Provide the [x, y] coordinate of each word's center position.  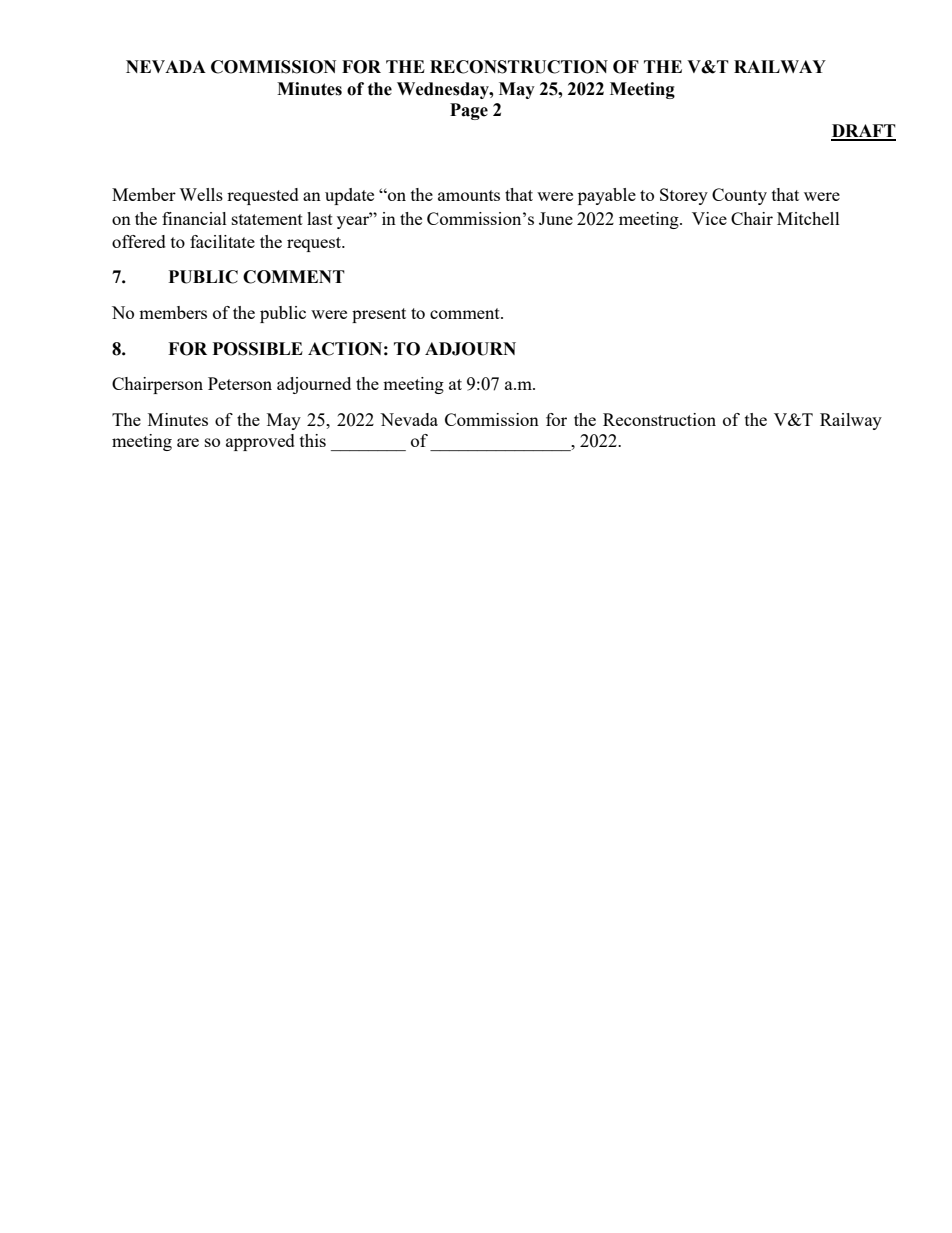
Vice [709, 218]
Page [469, 111]
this [313, 440]
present [379, 315]
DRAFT [863, 132]
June [556, 218]
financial [194, 218]
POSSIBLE [258, 349]
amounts [469, 195]
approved [260, 442]
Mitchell [808, 218]
